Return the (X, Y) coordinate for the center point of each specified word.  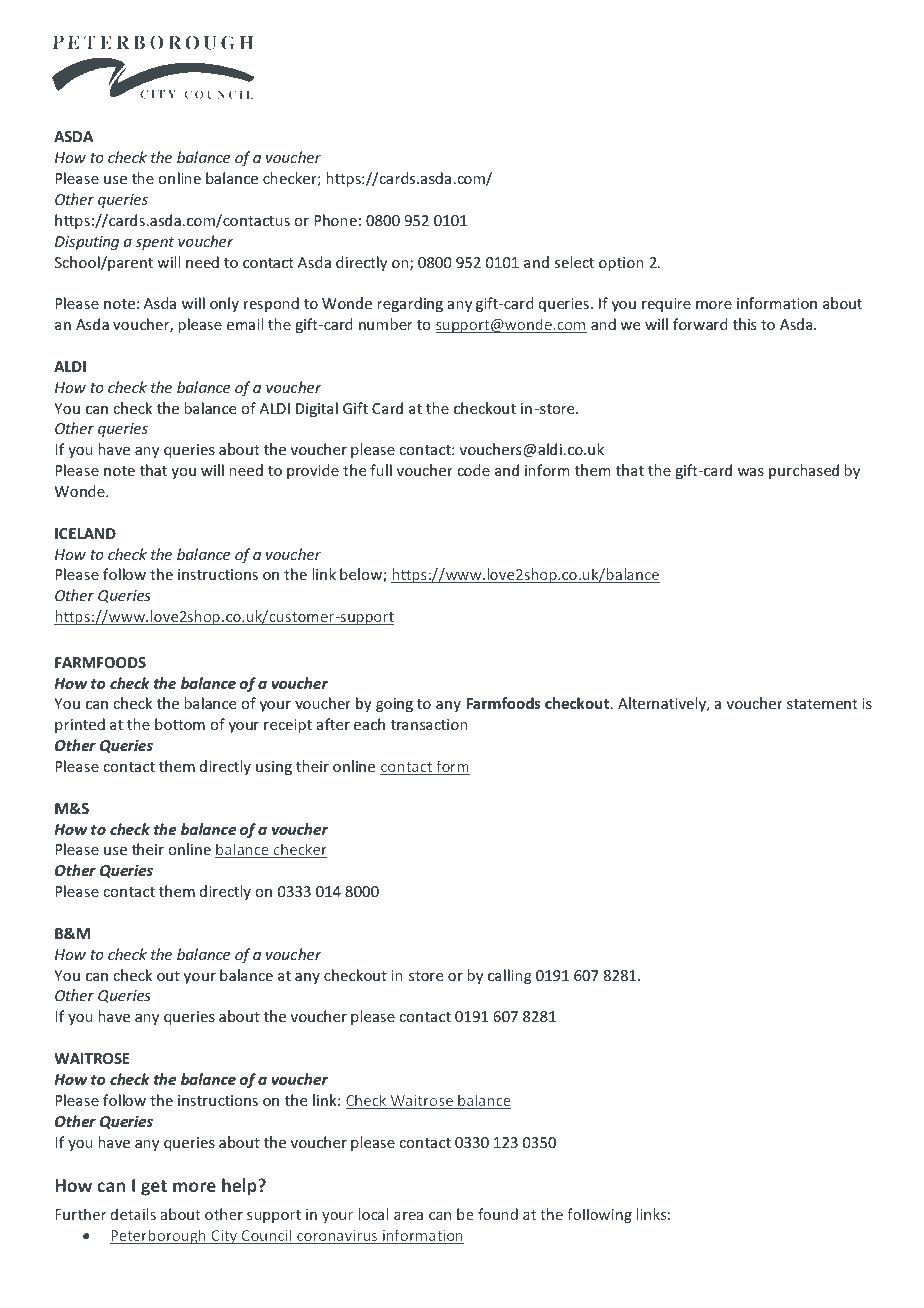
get (154, 1188)
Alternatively (663, 704)
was (751, 472)
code (473, 470)
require (666, 305)
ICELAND (85, 533)
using (274, 768)
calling (510, 976)
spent (154, 243)
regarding (410, 304)
